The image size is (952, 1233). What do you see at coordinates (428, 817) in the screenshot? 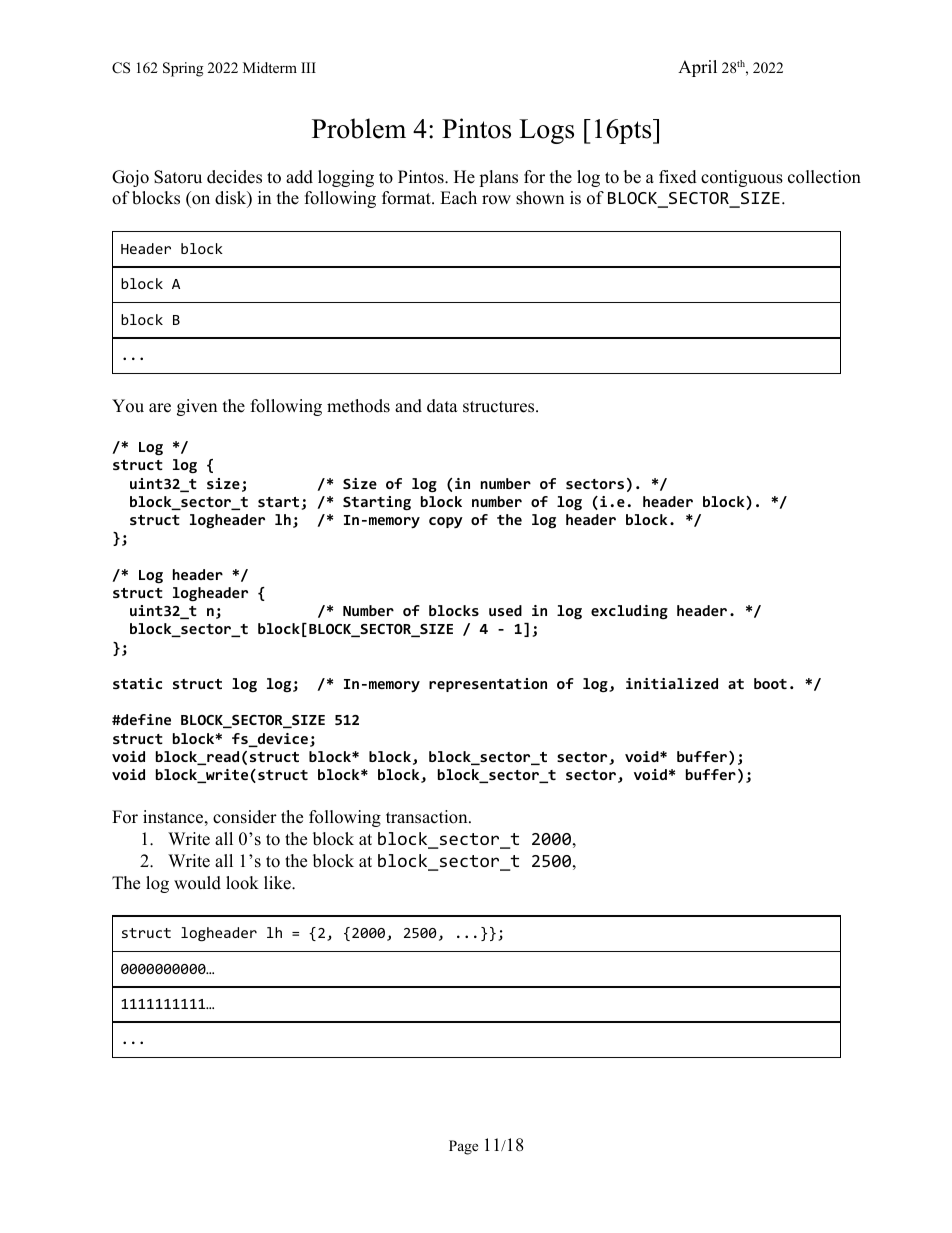
I see `transaction` at bounding box center [428, 817].
